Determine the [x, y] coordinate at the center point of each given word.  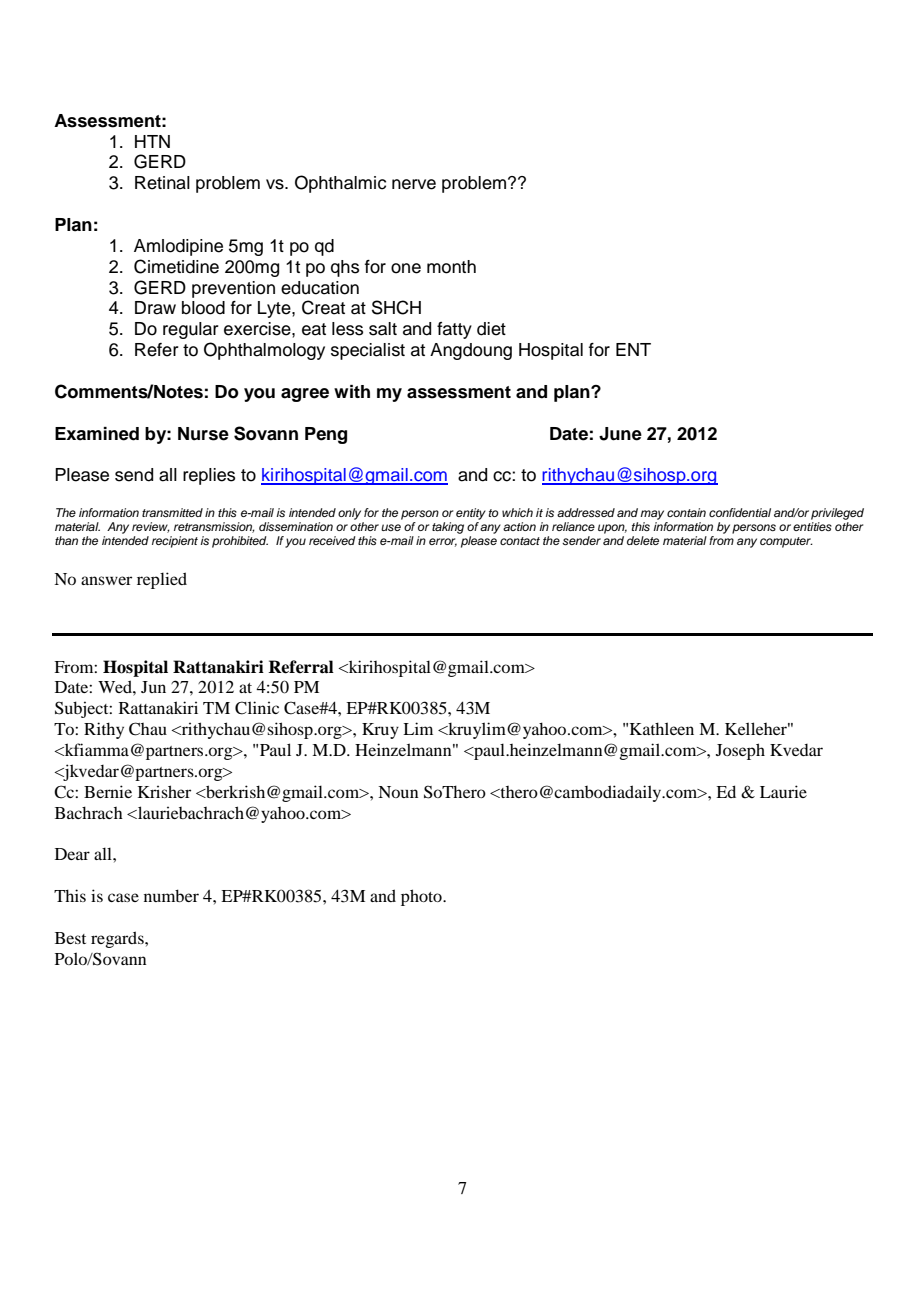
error [443, 542]
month [451, 267]
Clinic [257, 708]
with [352, 391]
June [620, 434]
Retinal [162, 183]
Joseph [740, 751]
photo [422, 897]
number [171, 895]
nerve [414, 184]
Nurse [203, 434]
